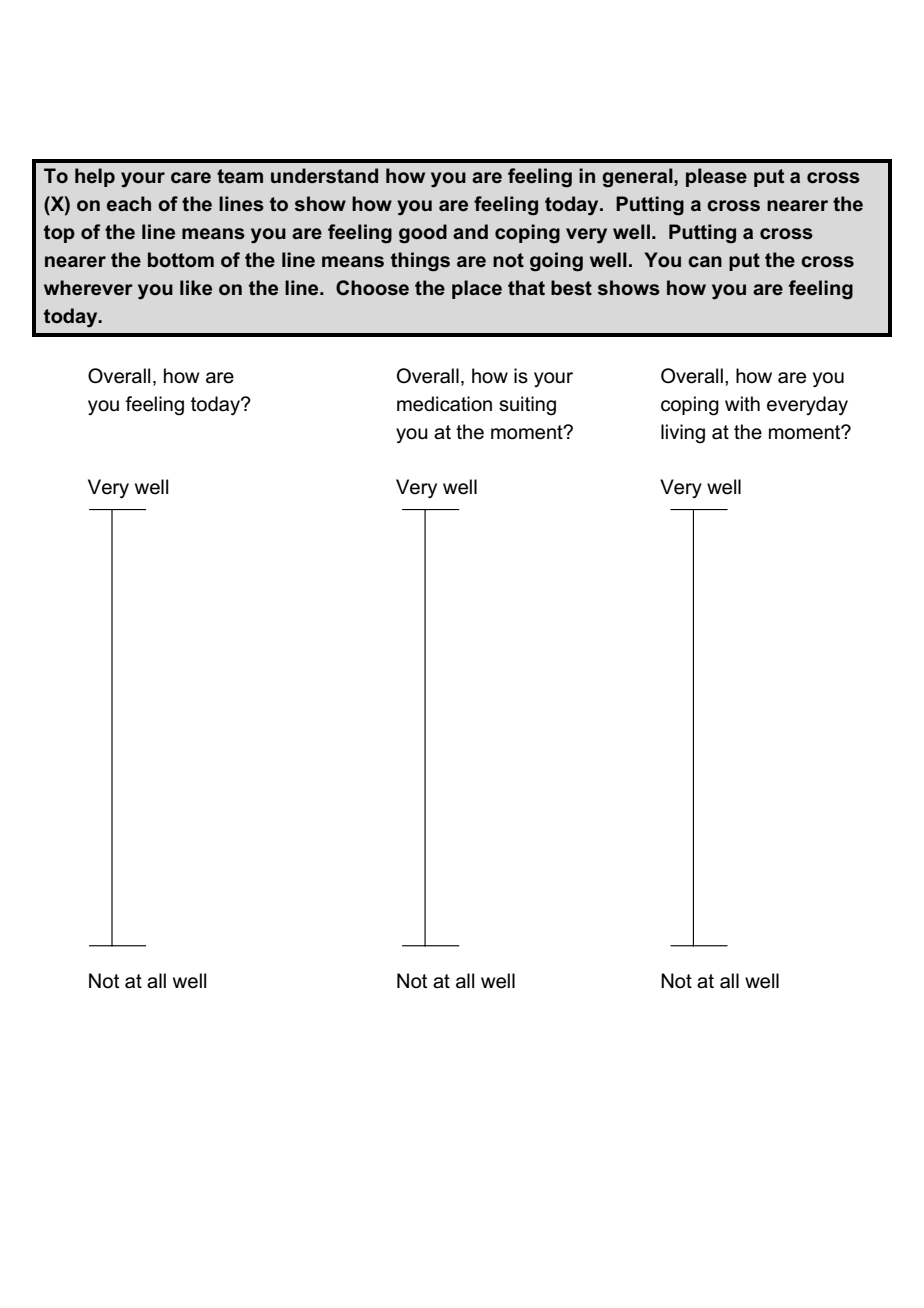 This screenshot has width=924, height=1308. Describe the element at coordinates (95, 177) in the screenshot. I see `help` at that location.
